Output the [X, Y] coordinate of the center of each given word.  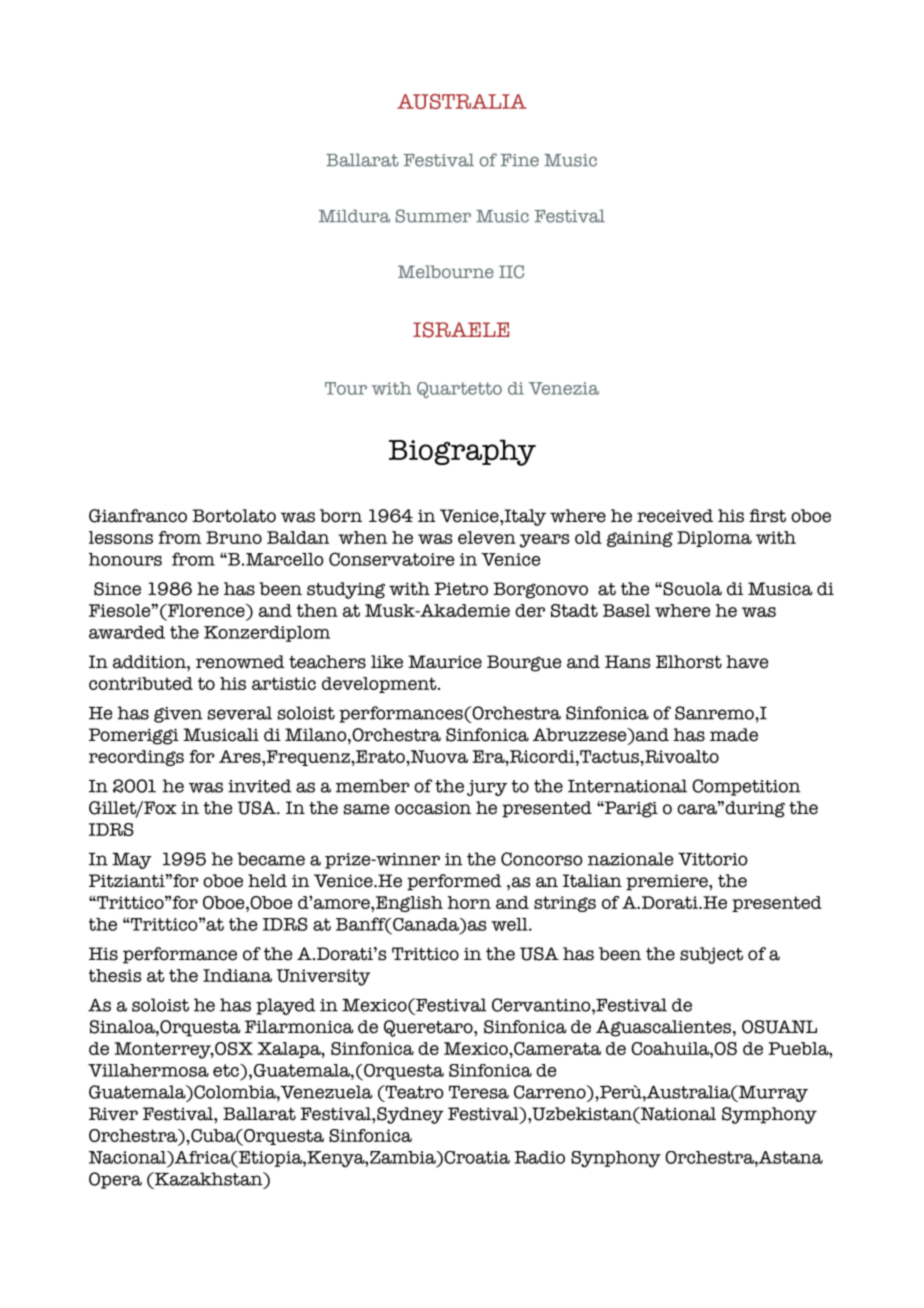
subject [711, 955]
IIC [511, 272]
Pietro [461, 589]
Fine [520, 160]
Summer [433, 216]
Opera [115, 1180]
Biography [462, 452]
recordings [136, 758]
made [734, 735]
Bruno [234, 537]
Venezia [564, 388]
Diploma [714, 539]
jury [487, 788]
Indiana [237, 975]
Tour [346, 388]
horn [469, 902]
